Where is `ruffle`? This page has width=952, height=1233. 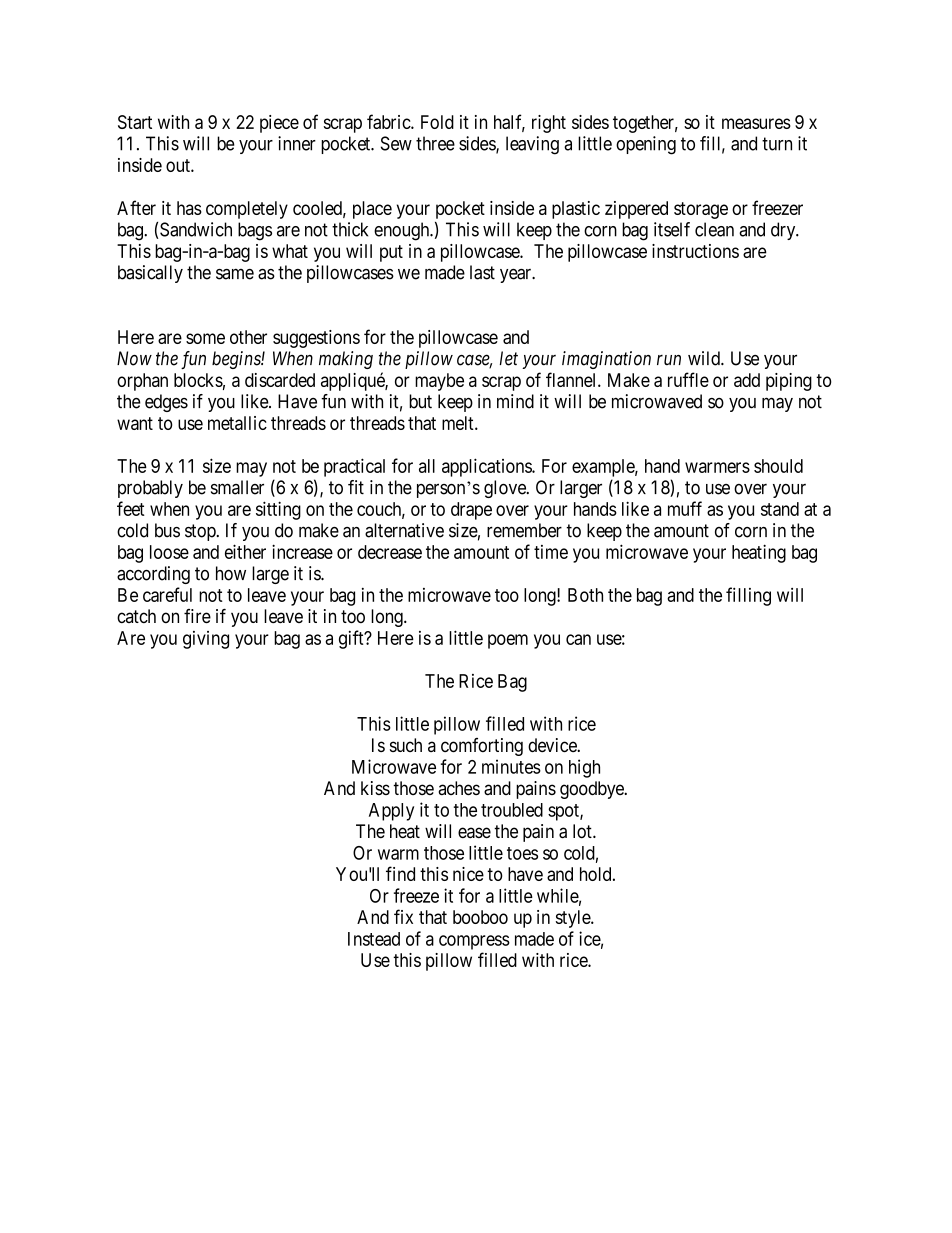 ruffle is located at coordinates (688, 379).
